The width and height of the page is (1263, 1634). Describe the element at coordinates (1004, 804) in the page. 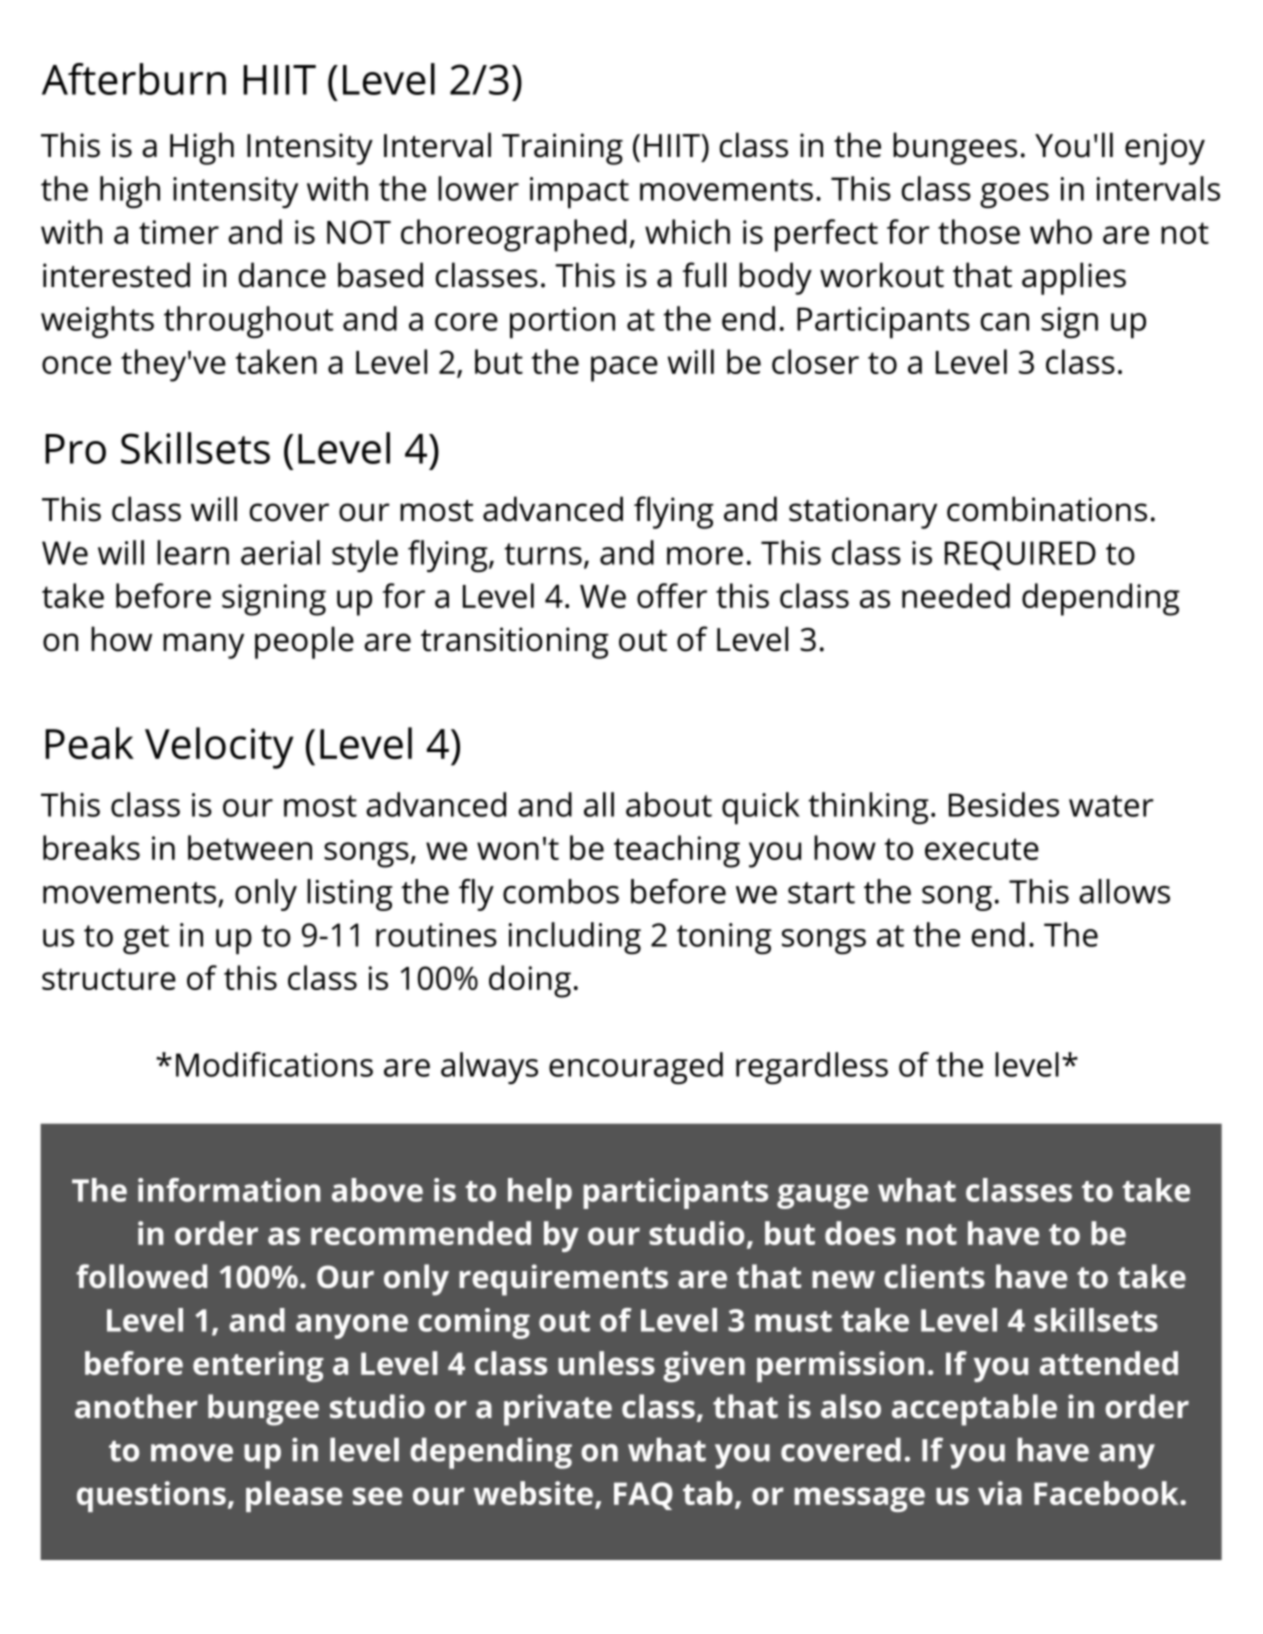

I see `Besides` at that location.
